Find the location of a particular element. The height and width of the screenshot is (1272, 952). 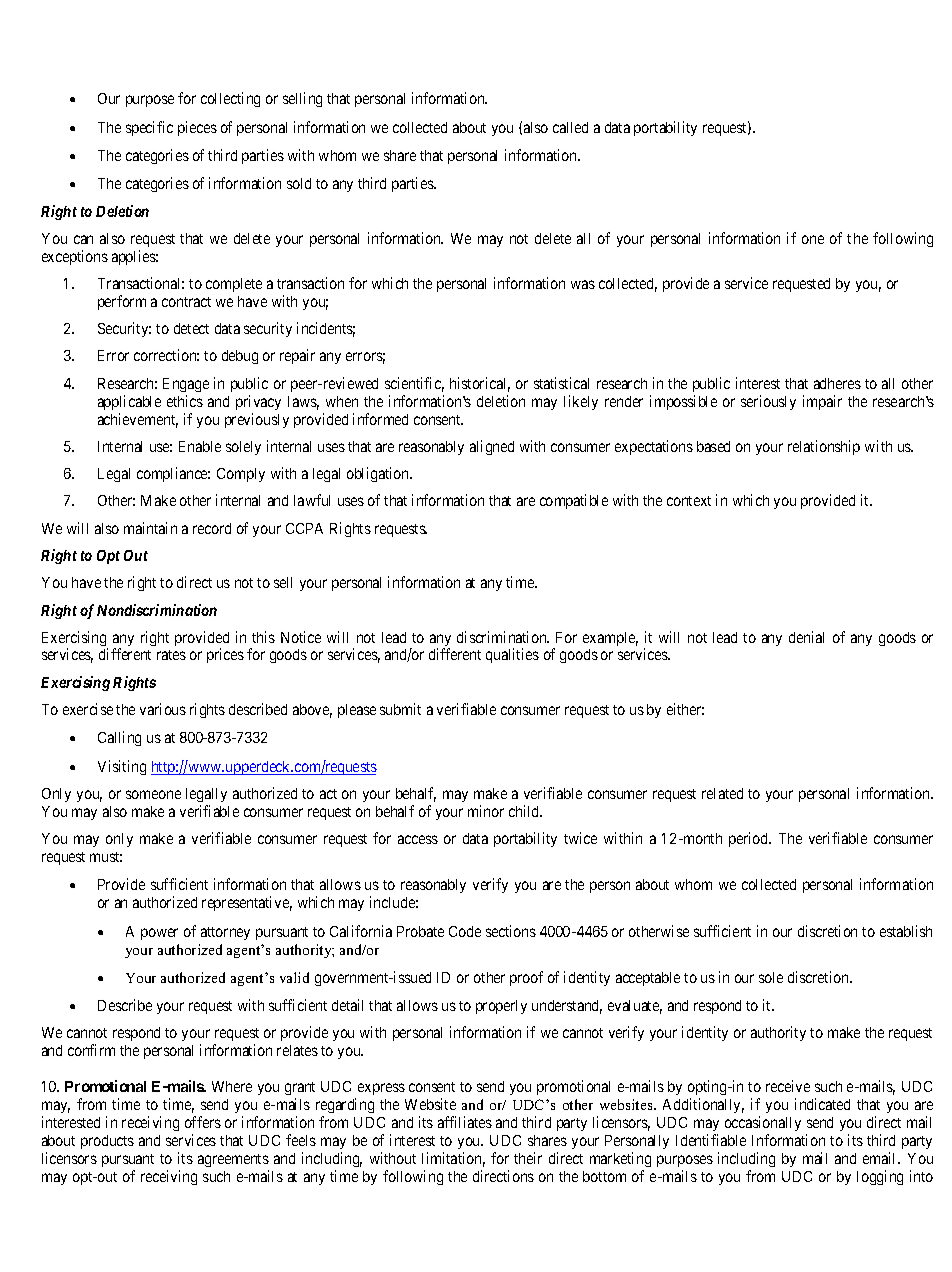

called is located at coordinates (570, 127).
